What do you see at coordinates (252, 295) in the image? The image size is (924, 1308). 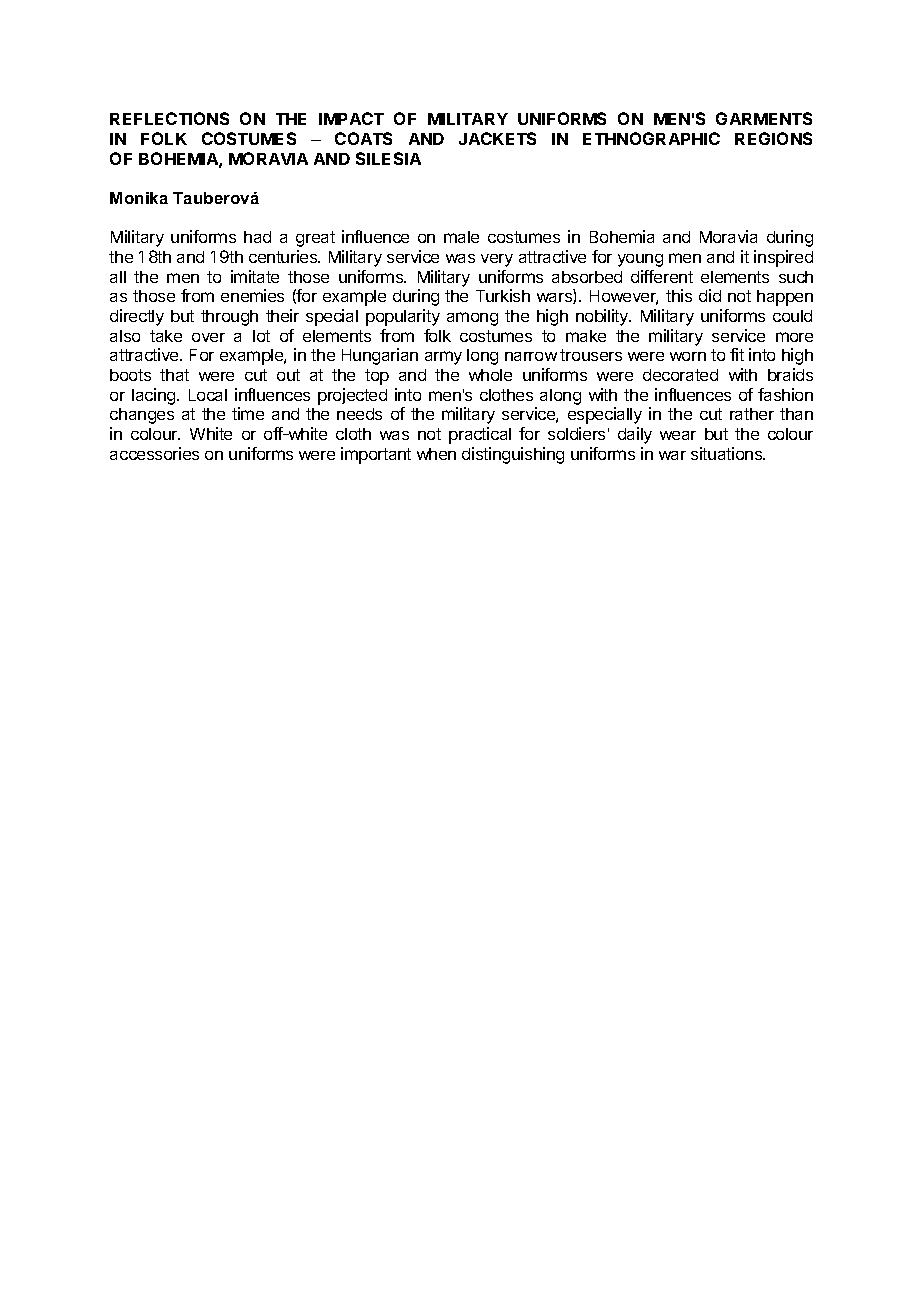 I see `enemies` at bounding box center [252, 295].
